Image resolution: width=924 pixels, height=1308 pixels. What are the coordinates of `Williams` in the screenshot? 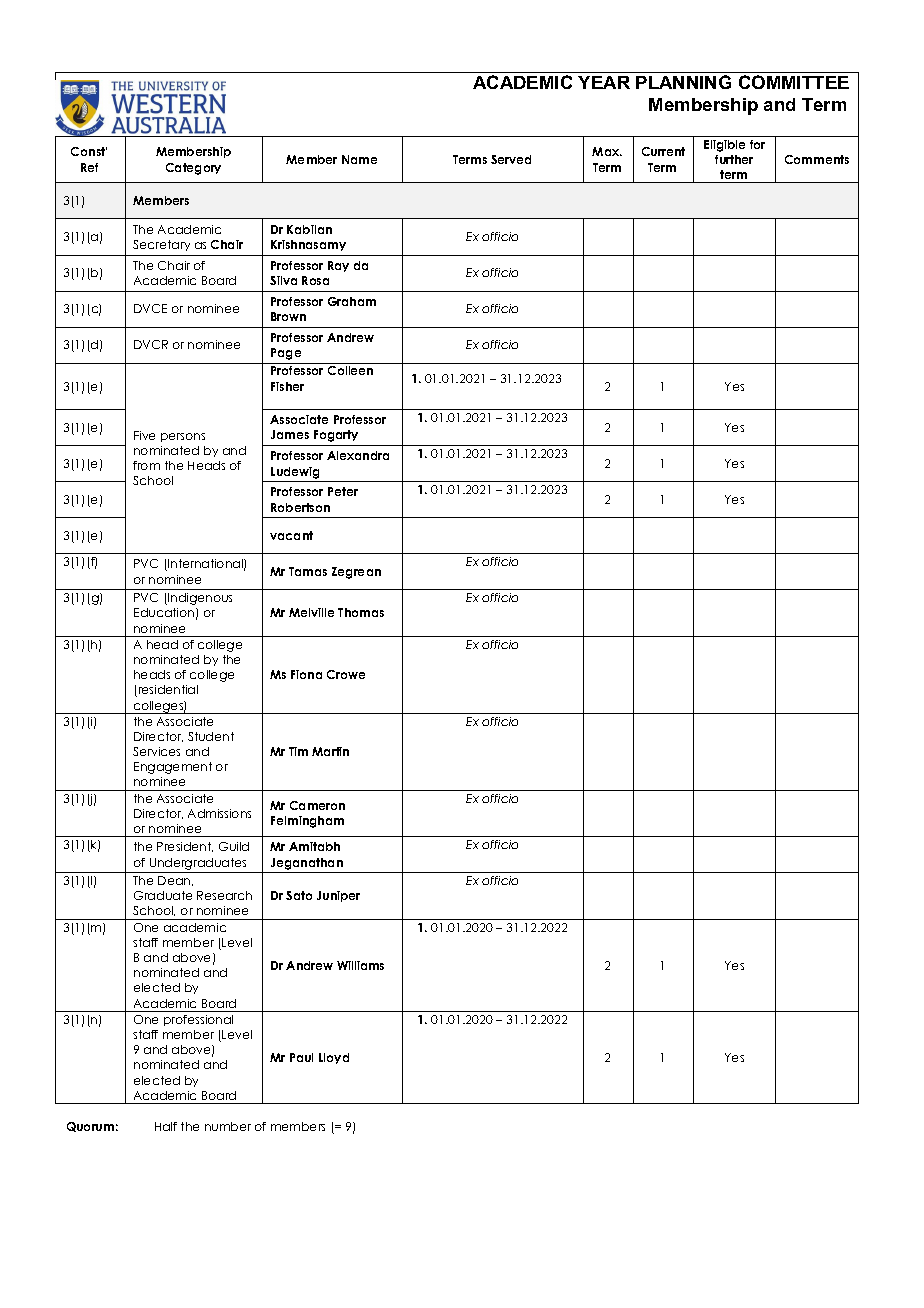 It's located at (360, 965).
